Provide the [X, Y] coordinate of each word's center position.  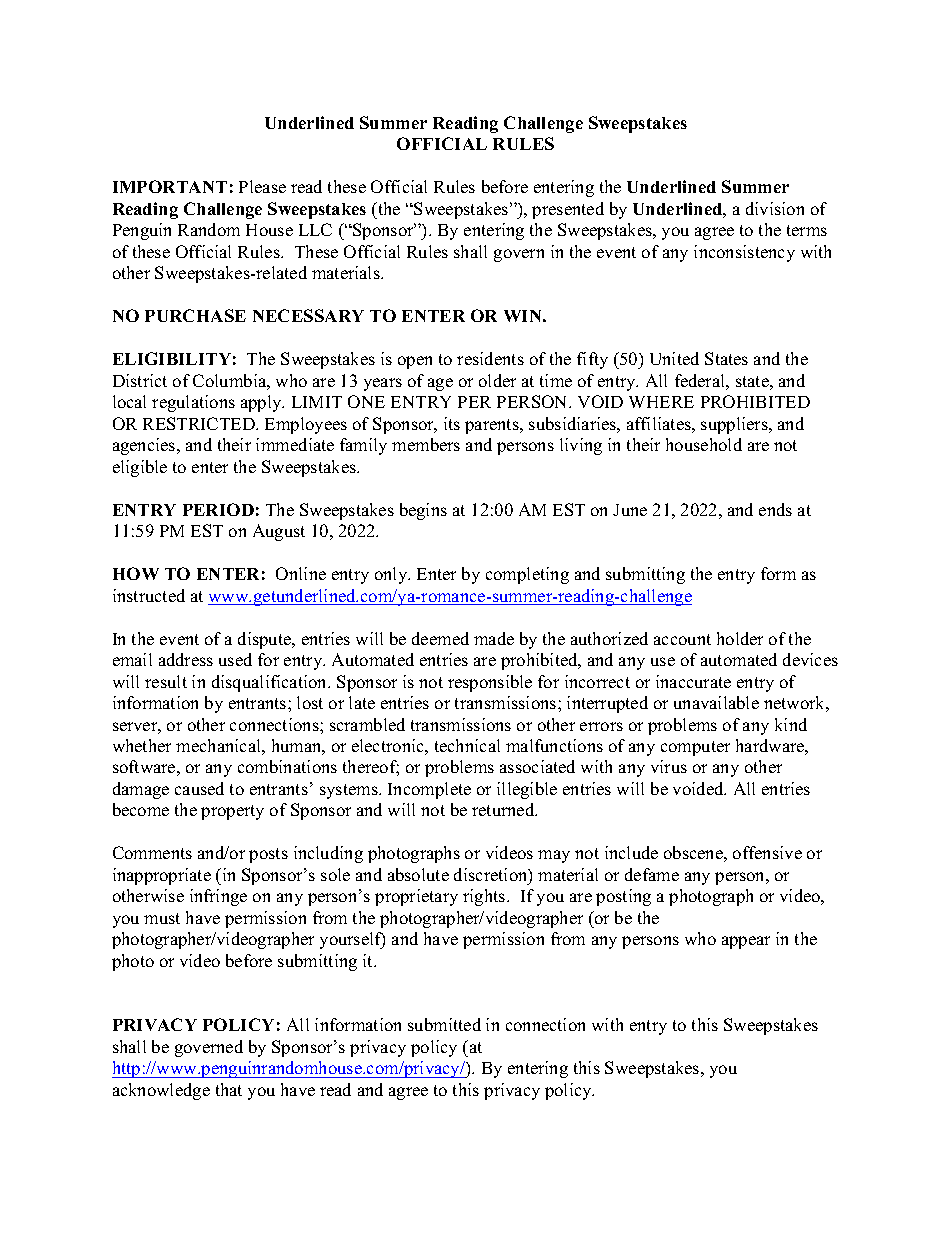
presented [568, 210]
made [494, 638]
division [775, 208]
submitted [444, 1024]
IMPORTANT [170, 186]
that [229, 1089]
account [682, 639]
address [186, 659]
